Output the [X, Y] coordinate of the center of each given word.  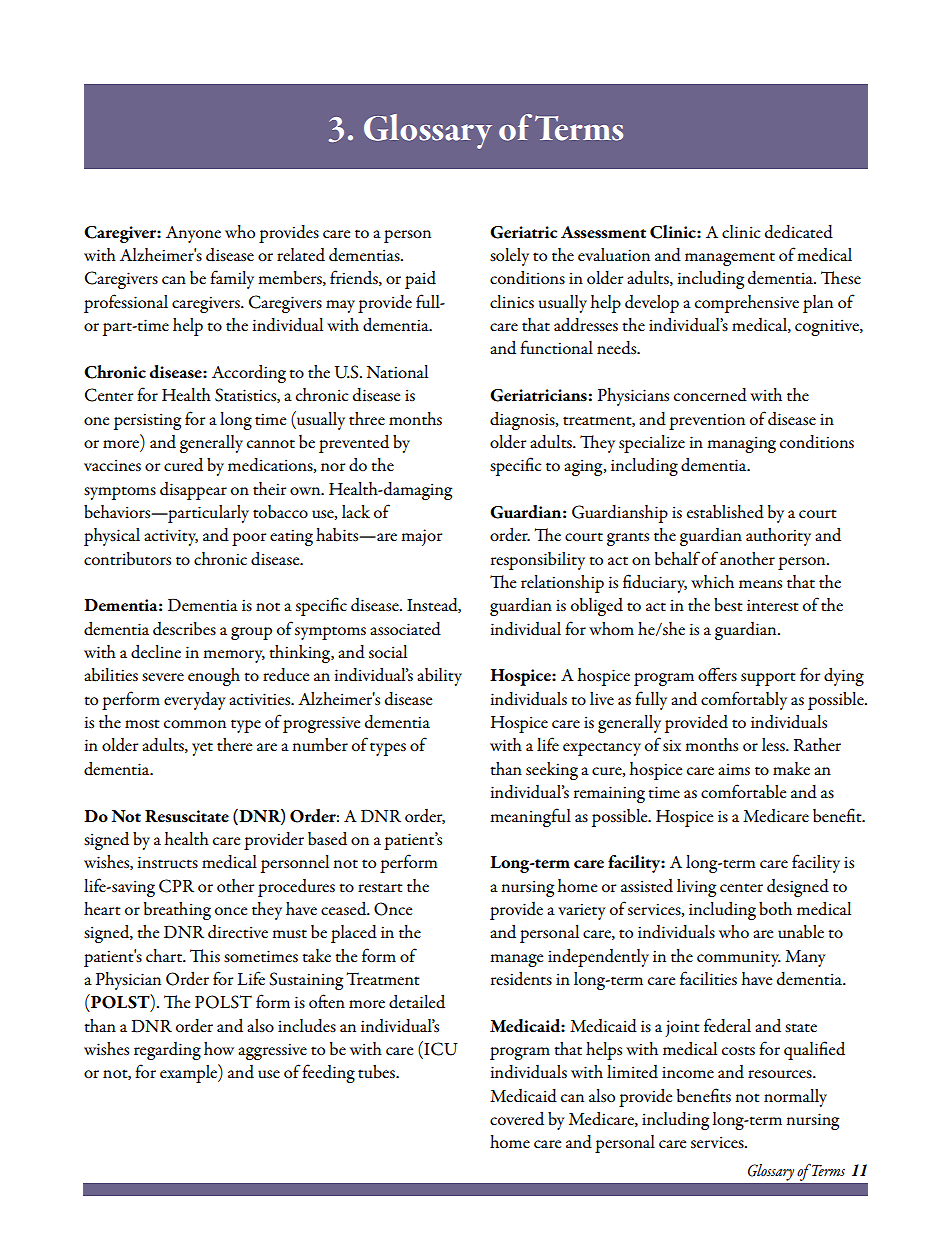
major [421, 537]
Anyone [193, 234]
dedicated [799, 232]
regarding [167, 1051]
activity [171, 537]
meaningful [530, 817]
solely [509, 257]
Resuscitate [187, 816]
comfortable [743, 791]
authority [778, 537]
